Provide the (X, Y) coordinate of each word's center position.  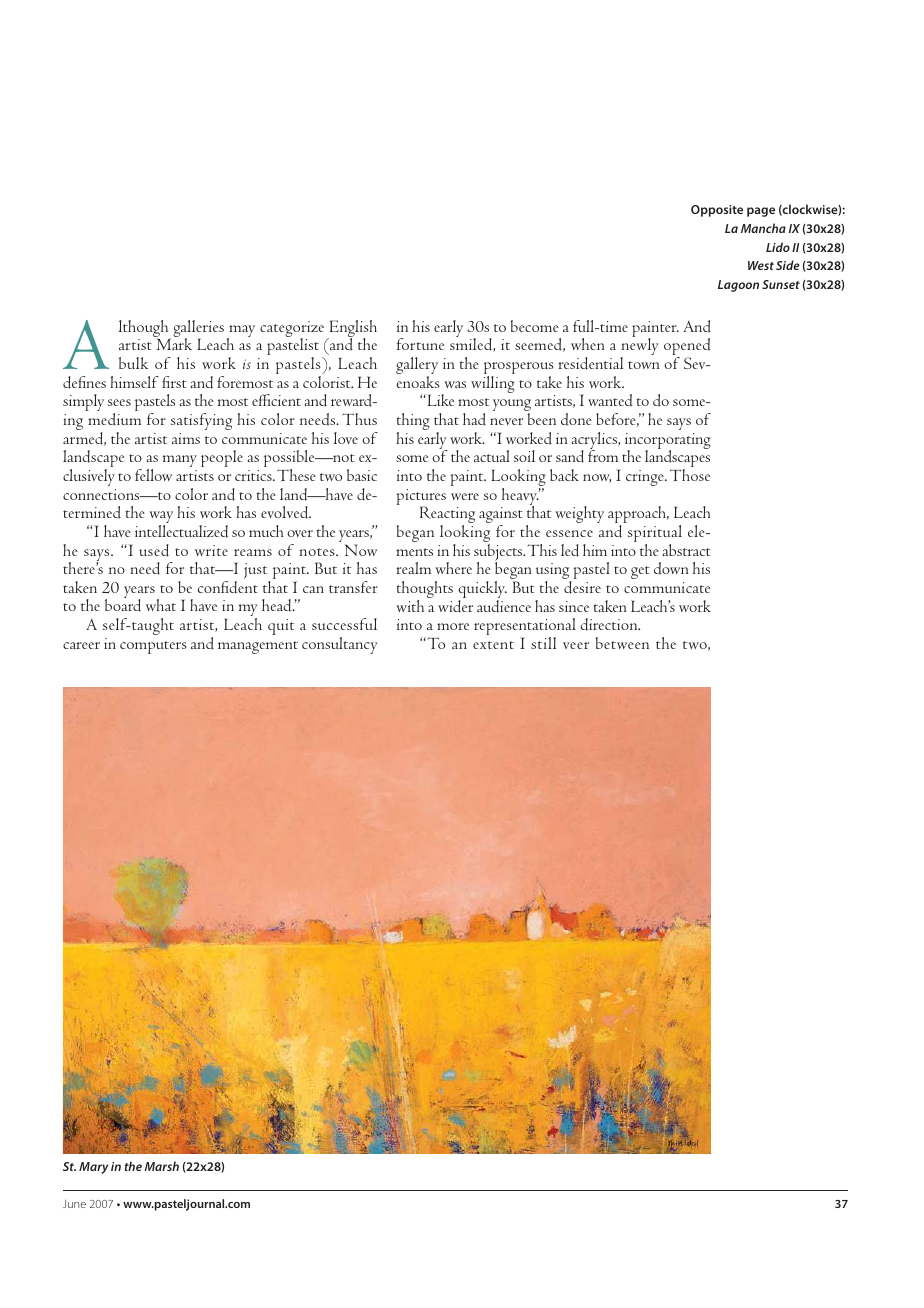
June (74, 1204)
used (154, 550)
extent (493, 645)
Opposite (717, 211)
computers (153, 647)
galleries (198, 330)
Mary (93, 1168)
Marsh (161, 1166)
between (622, 643)
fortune (420, 344)
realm (413, 568)
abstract (687, 550)
